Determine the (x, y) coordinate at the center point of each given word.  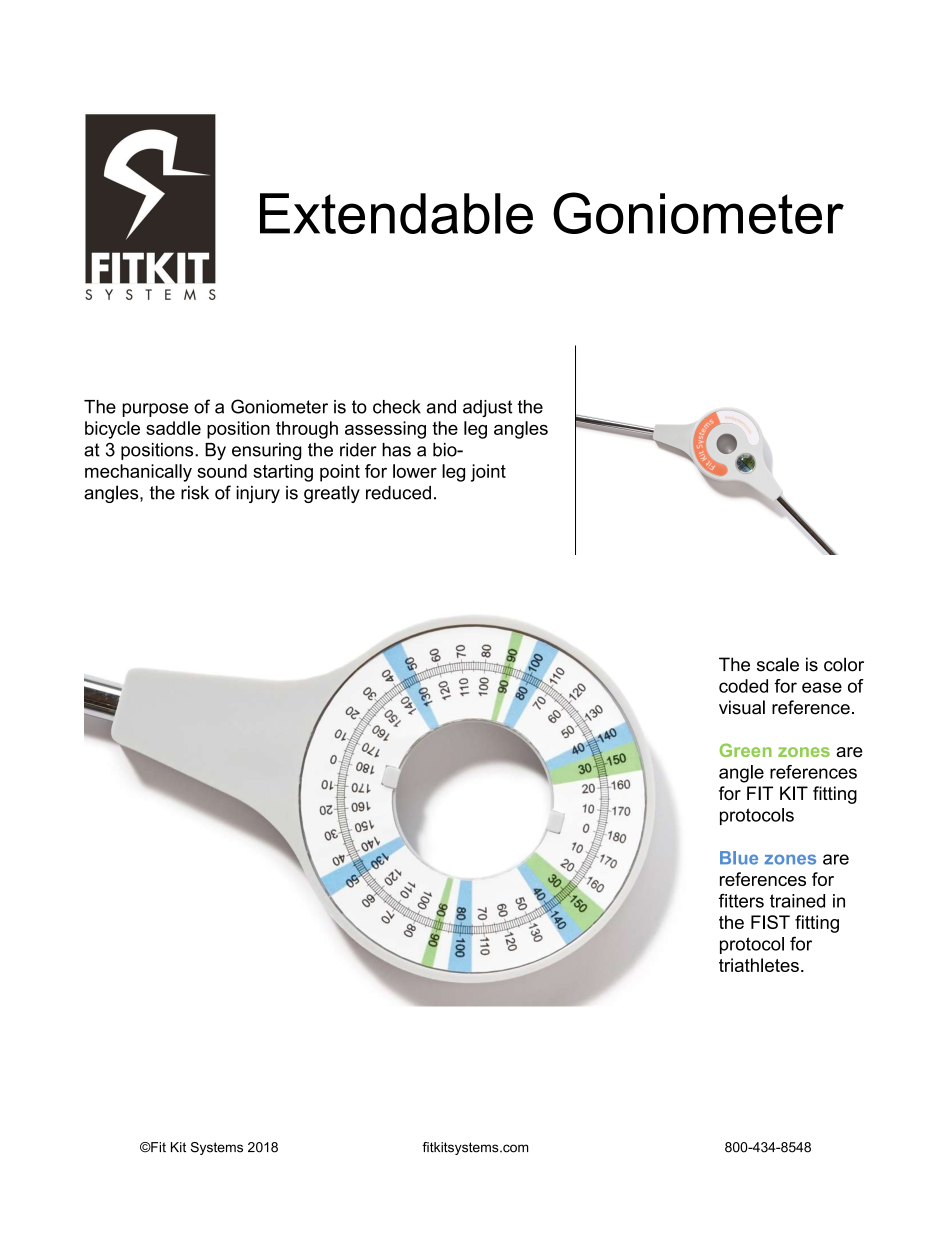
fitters (741, 901)
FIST (770, 922)
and (441, 407)
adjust (488, 408)
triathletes (759, 965)
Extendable (396, 213)
